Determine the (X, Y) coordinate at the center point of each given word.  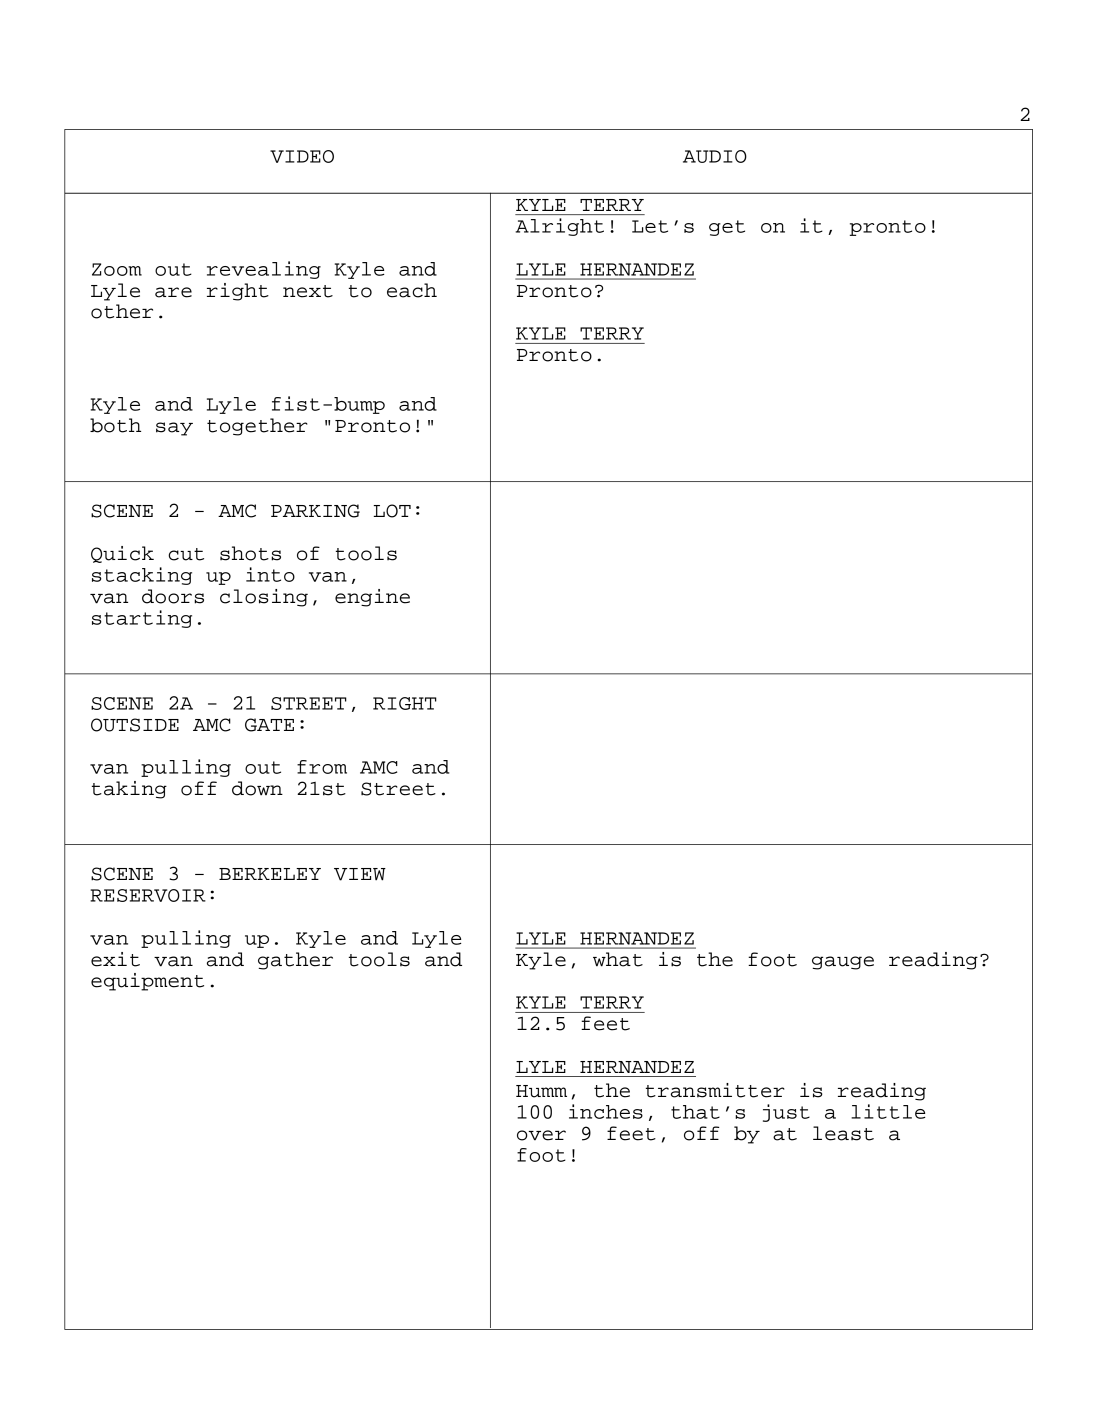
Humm (541, 1091)
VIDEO (302, 156)
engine (372, 598)
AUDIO (715, 156)
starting (142, 619)
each (412, 290)
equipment (147, 982)
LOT (392, 511)
